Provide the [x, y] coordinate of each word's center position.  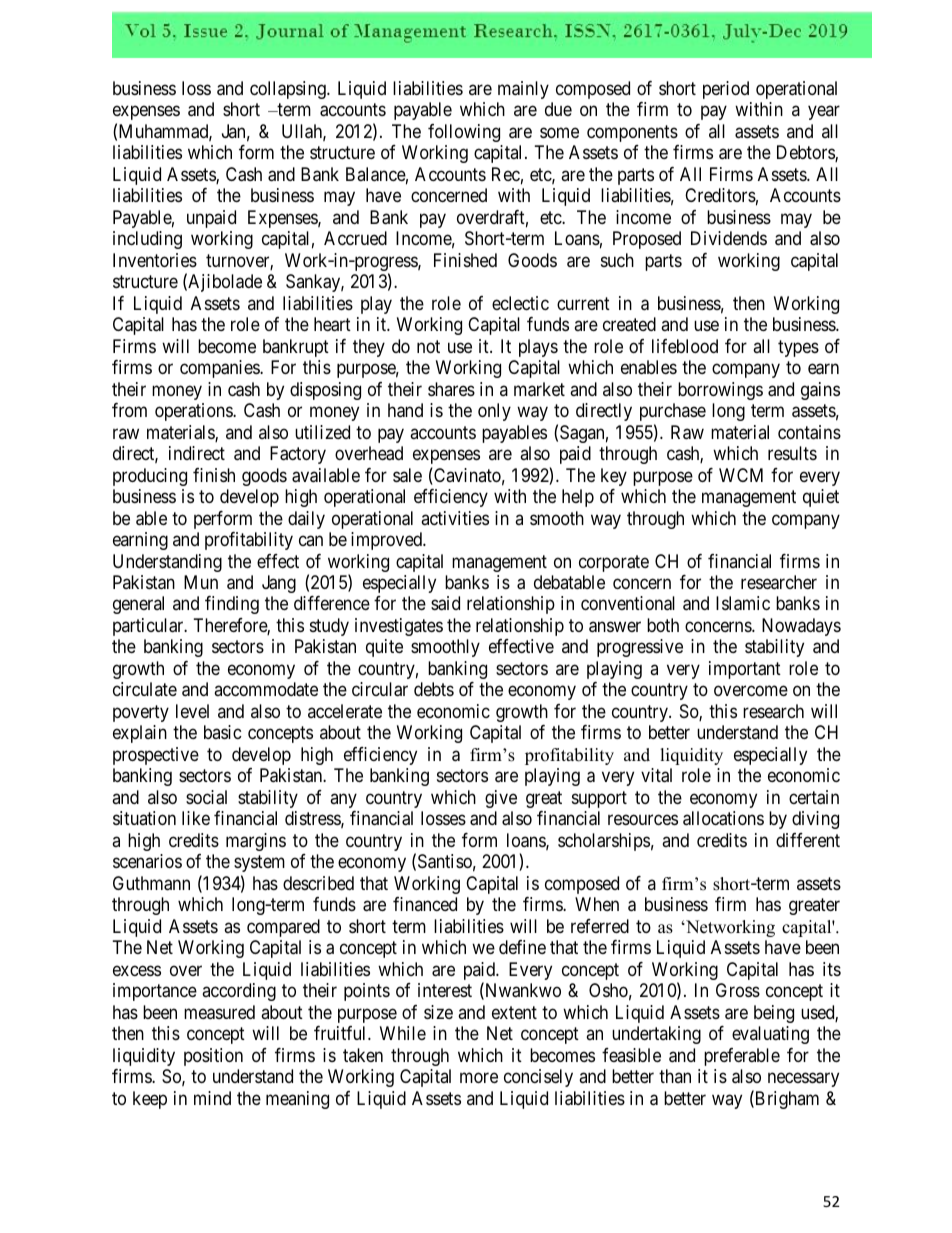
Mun [201, 582]
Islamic [743, 603]
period [726, 90]
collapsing [289, 90]
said [445, 603]
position [213, 1057]
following [464, 133]
